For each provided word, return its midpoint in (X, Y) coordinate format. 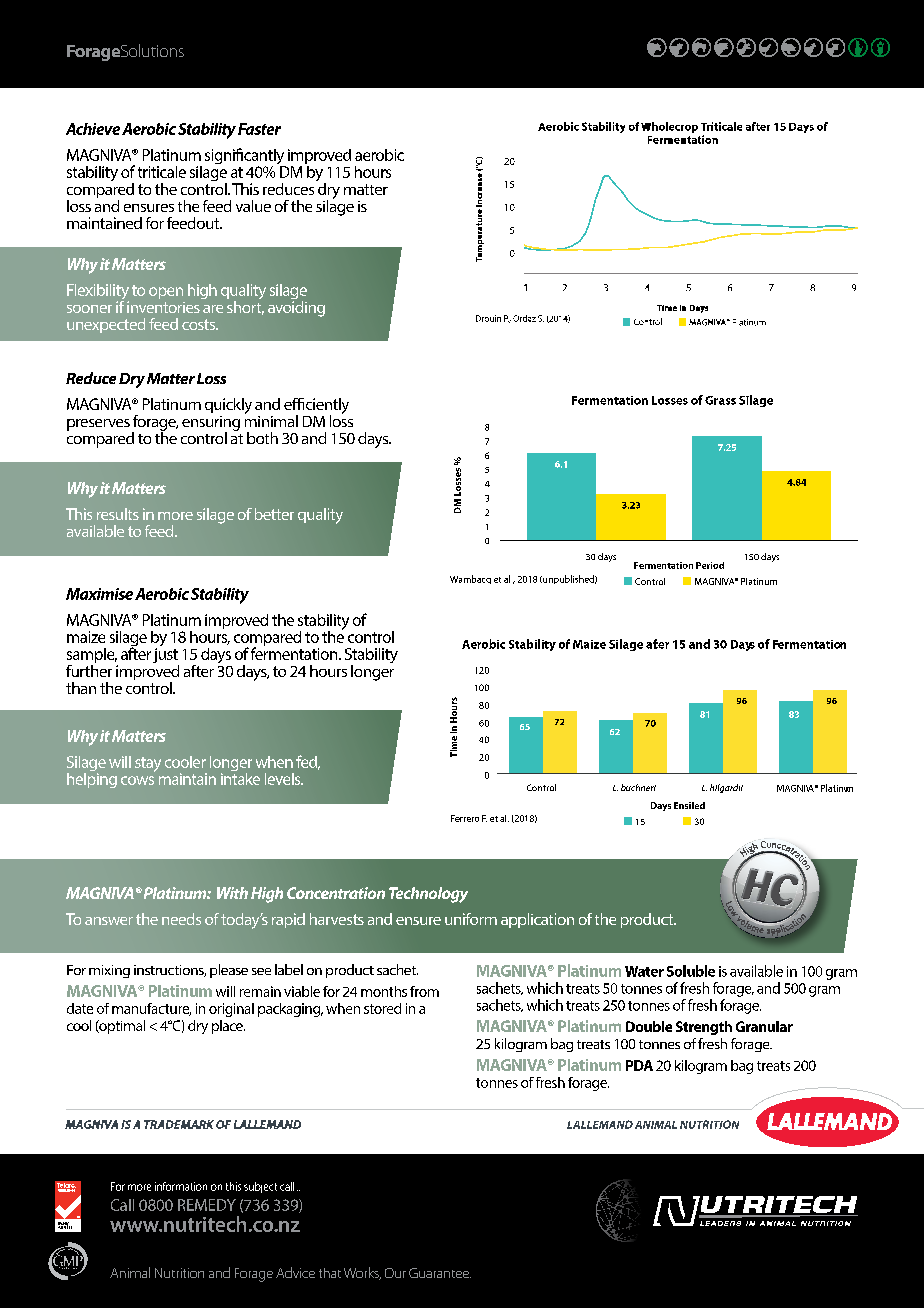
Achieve (93, 129)
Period (710, 565)
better (274, 514)
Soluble (691, 971)
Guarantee (440, 1273)
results (118, 514)
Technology (428, 895)
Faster (259, 129)
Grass (720, 400)
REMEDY (207, 1205)
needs (181, 919)
